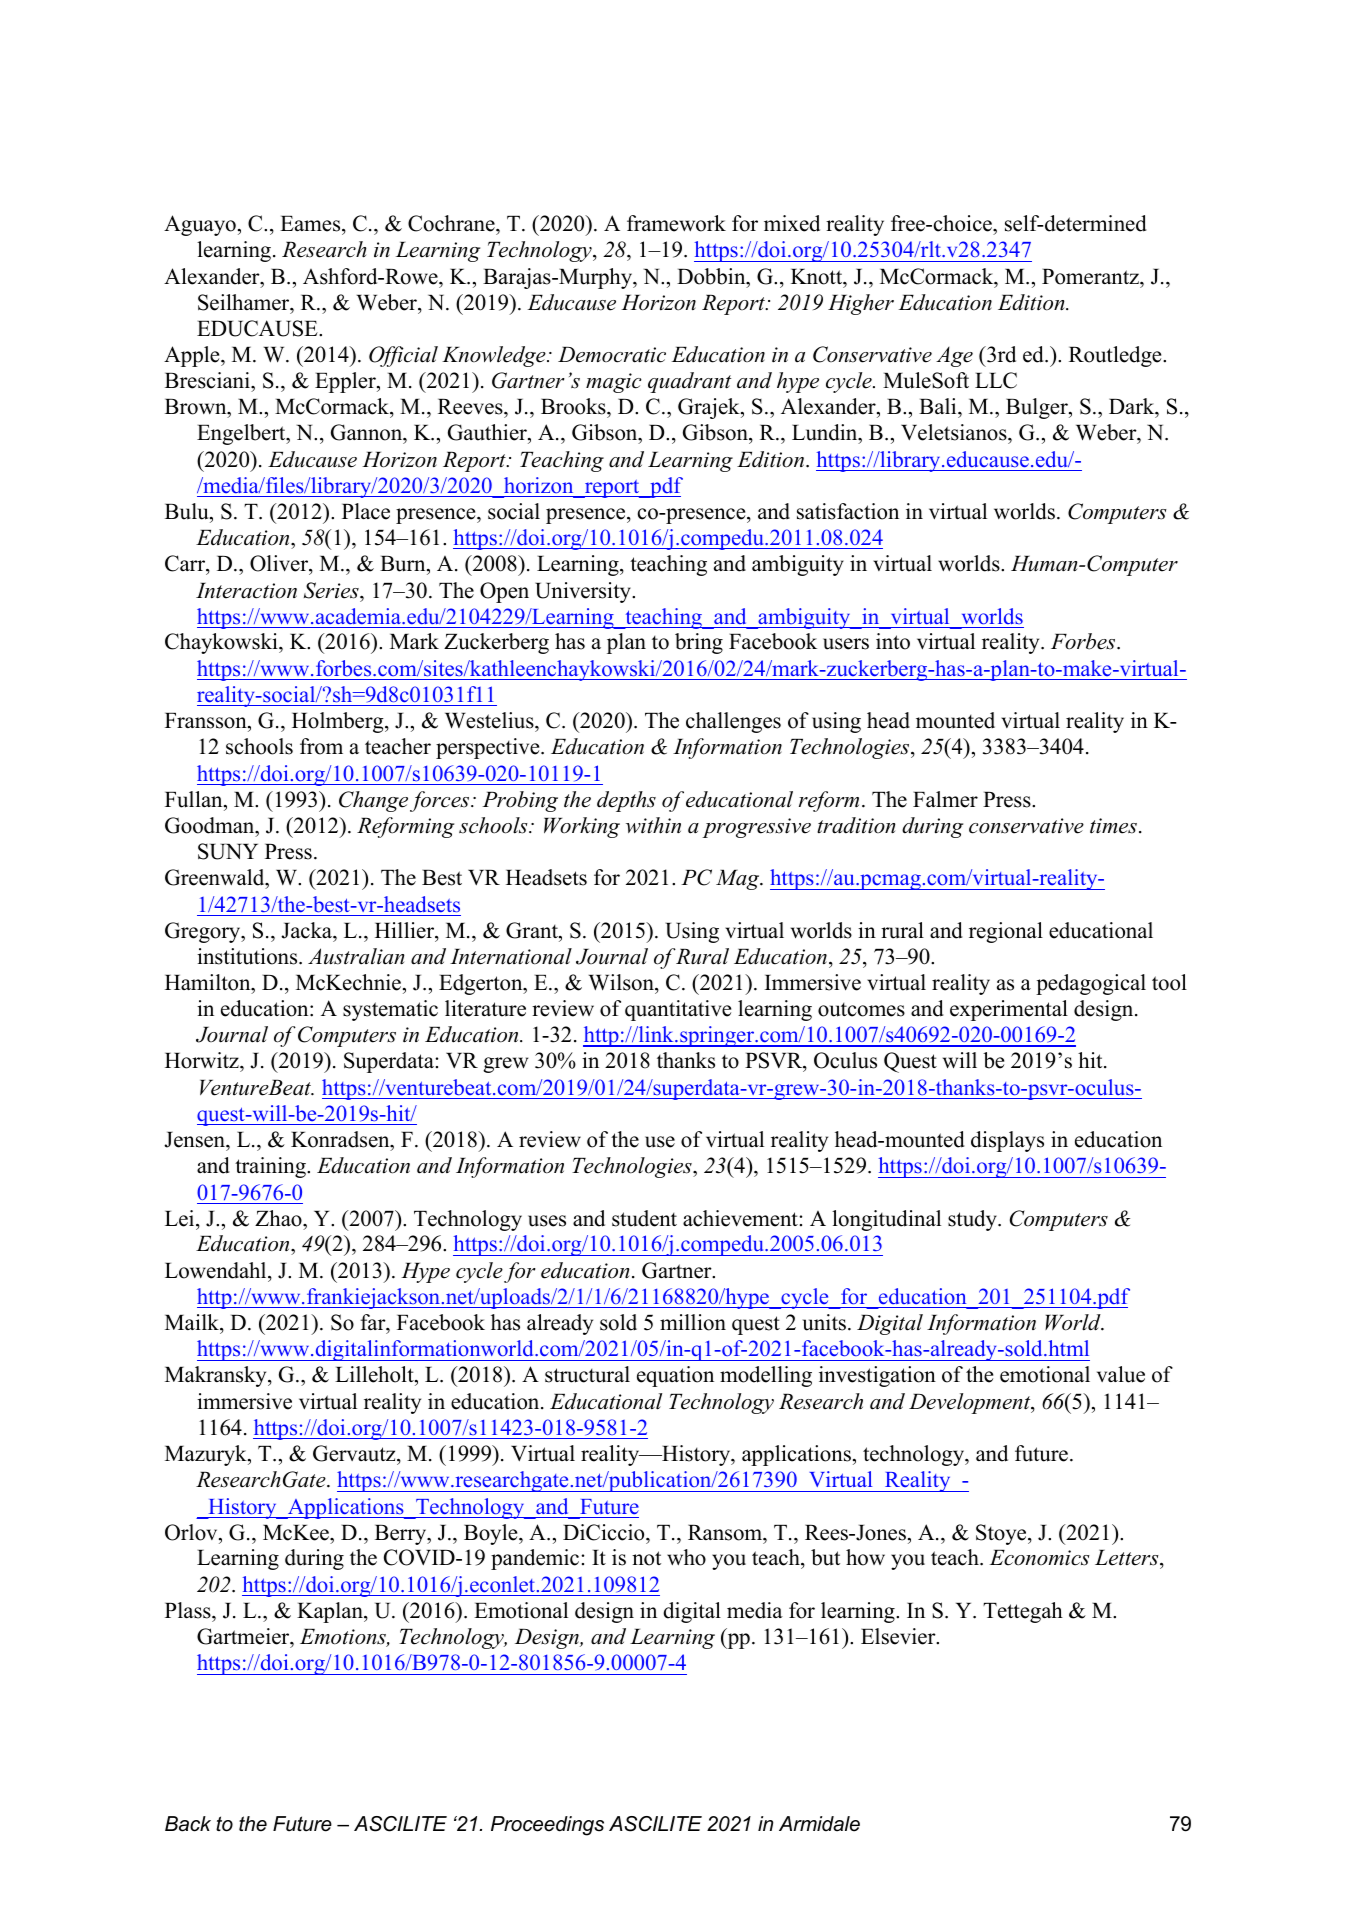  Describe the element at coordinates (311, 224) in the screenshot. I see `Eames` at that location.
